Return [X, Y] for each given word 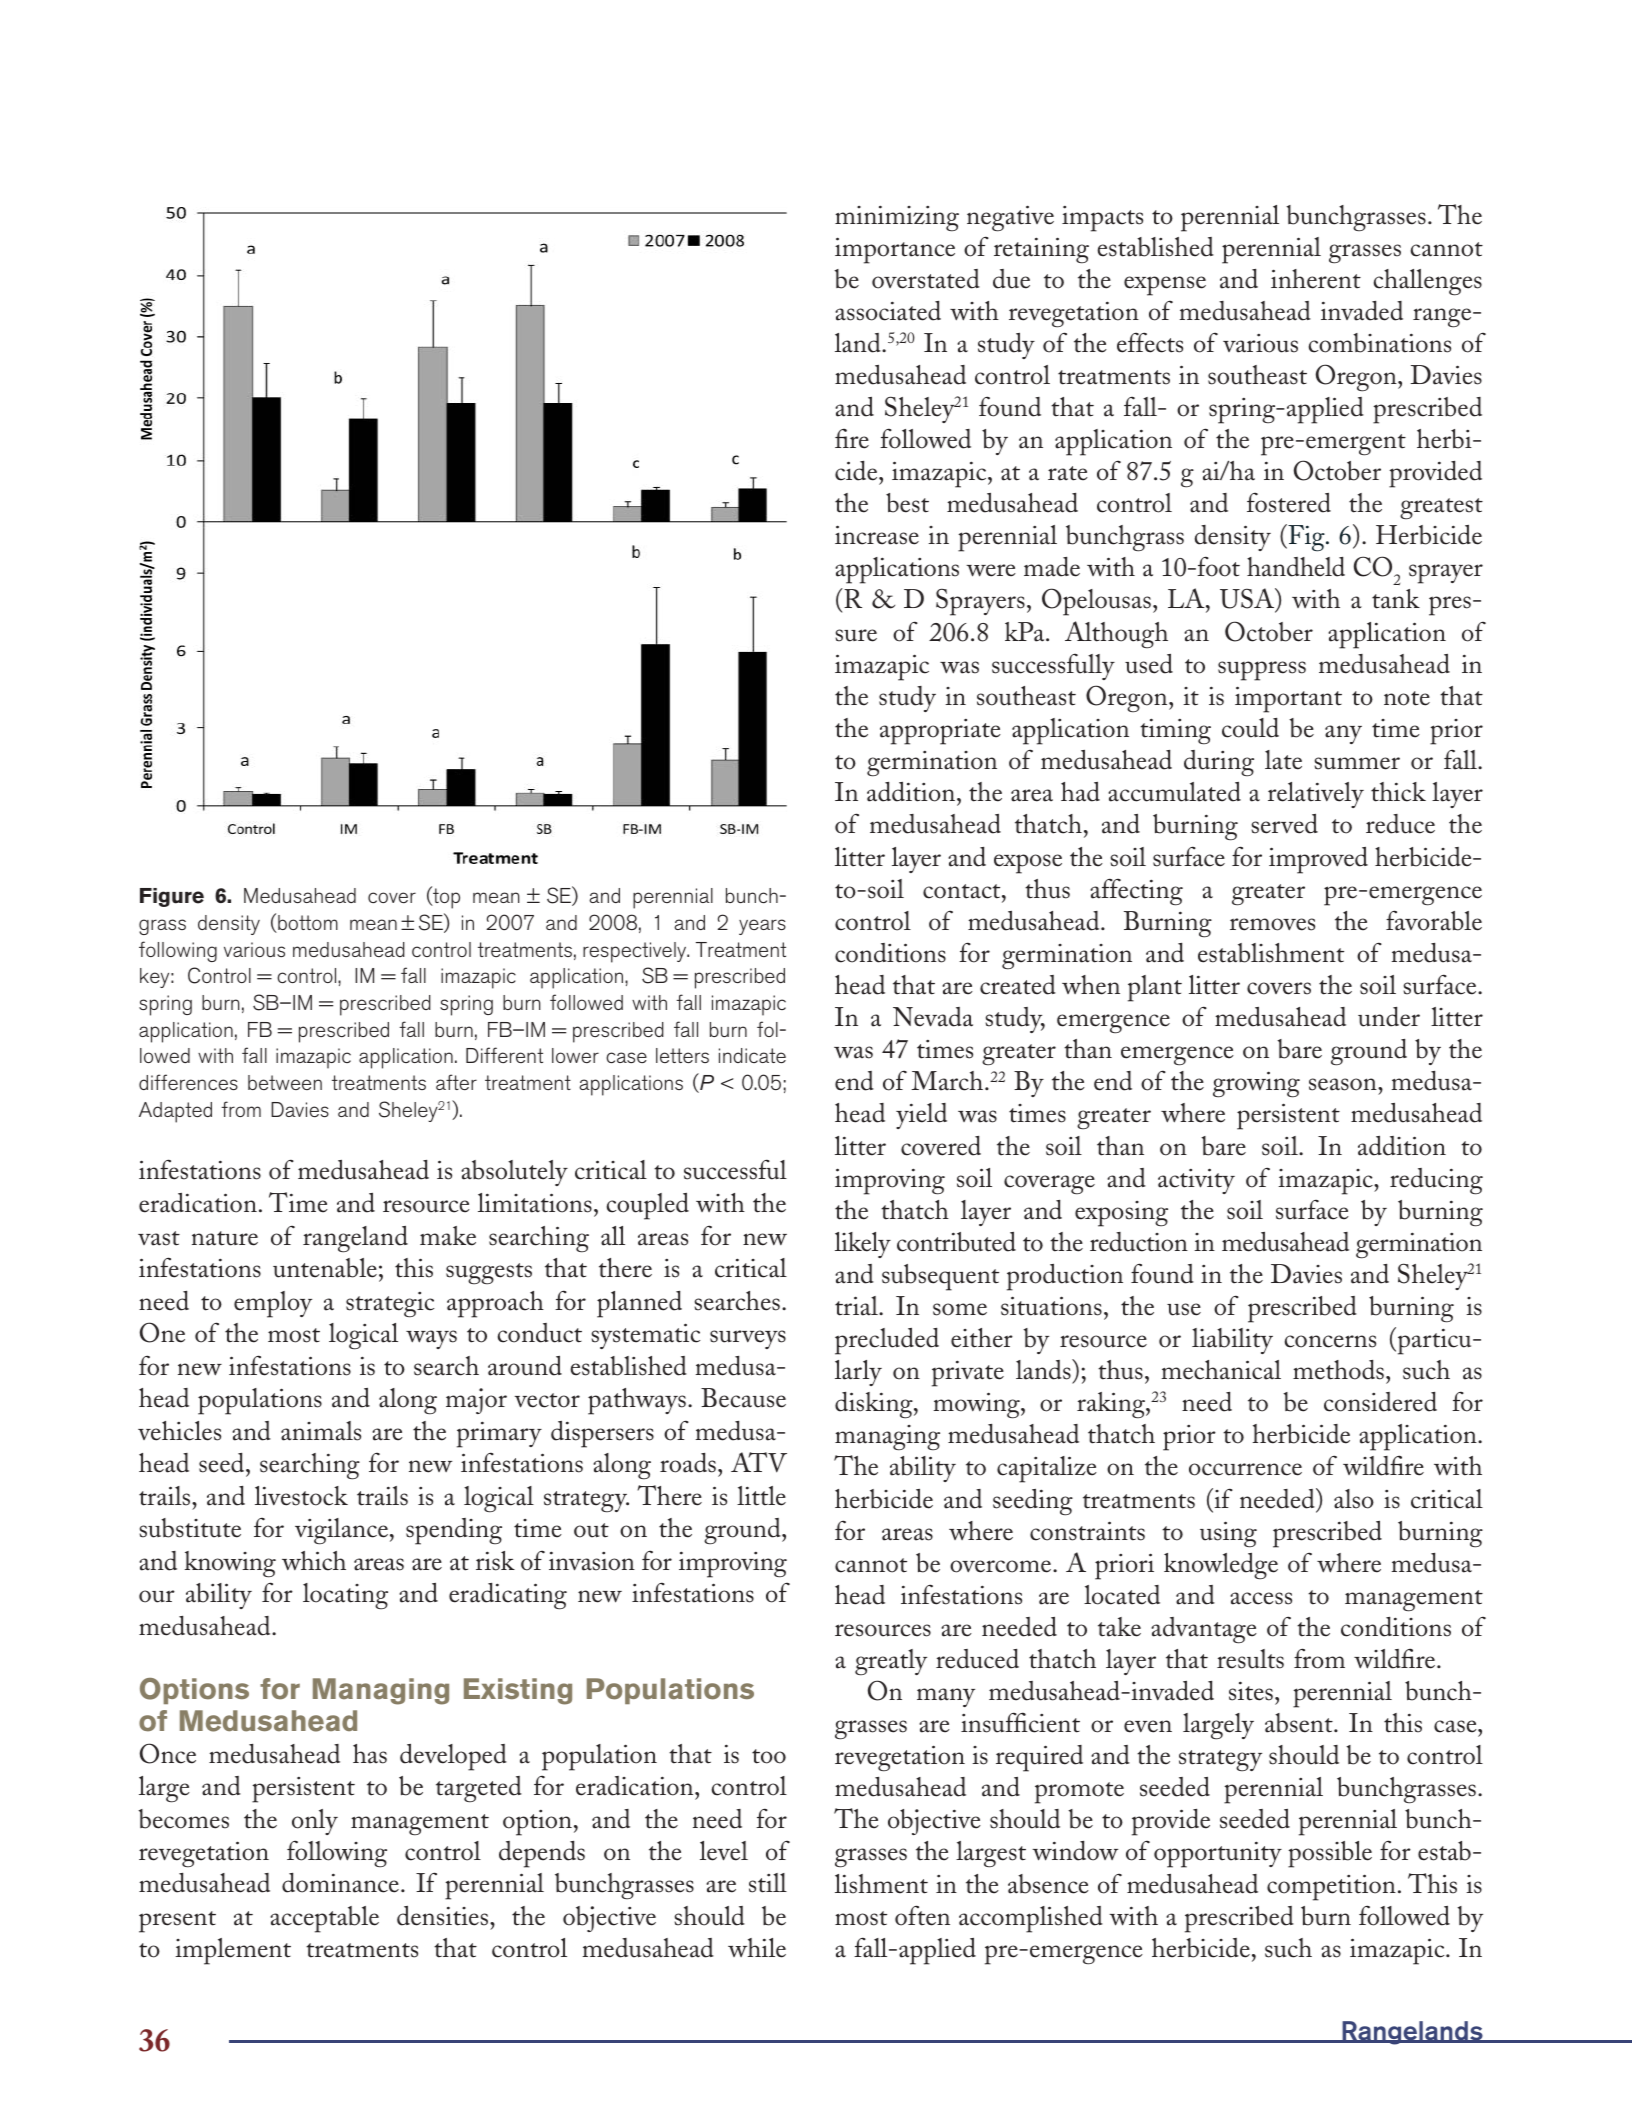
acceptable [324, 1919]
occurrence [1245, 1469]
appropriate [940, 732]
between [285, 1082]
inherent [1316, 279]
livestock [301, 1496]
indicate [752, 1055]
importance [895, 250]
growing [1256, 1084]
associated [888, 311]
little [761, 1496]
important [1288, 699]
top [445, 898]
